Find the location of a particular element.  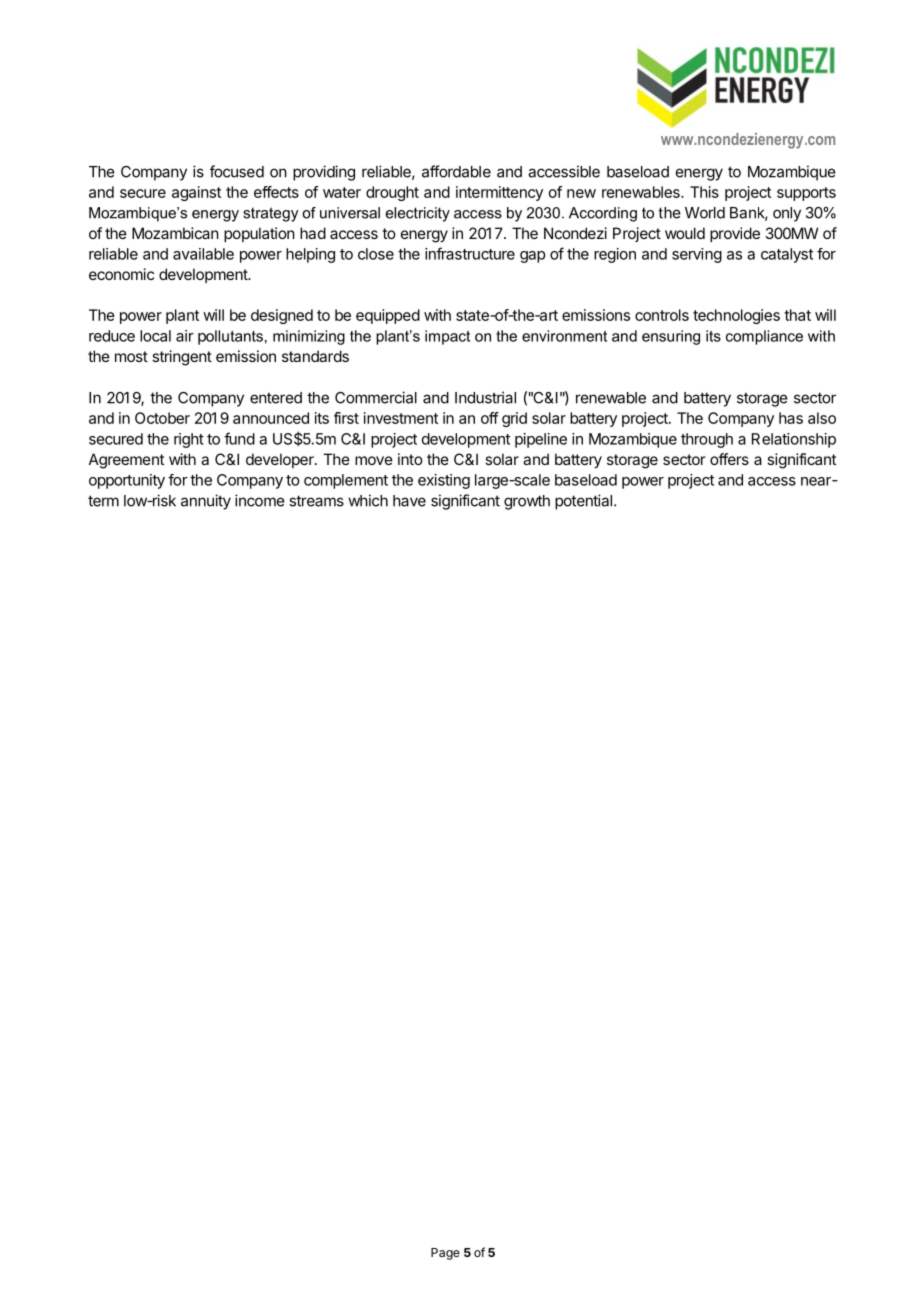

Page is located at coordinates (445, 1254).
